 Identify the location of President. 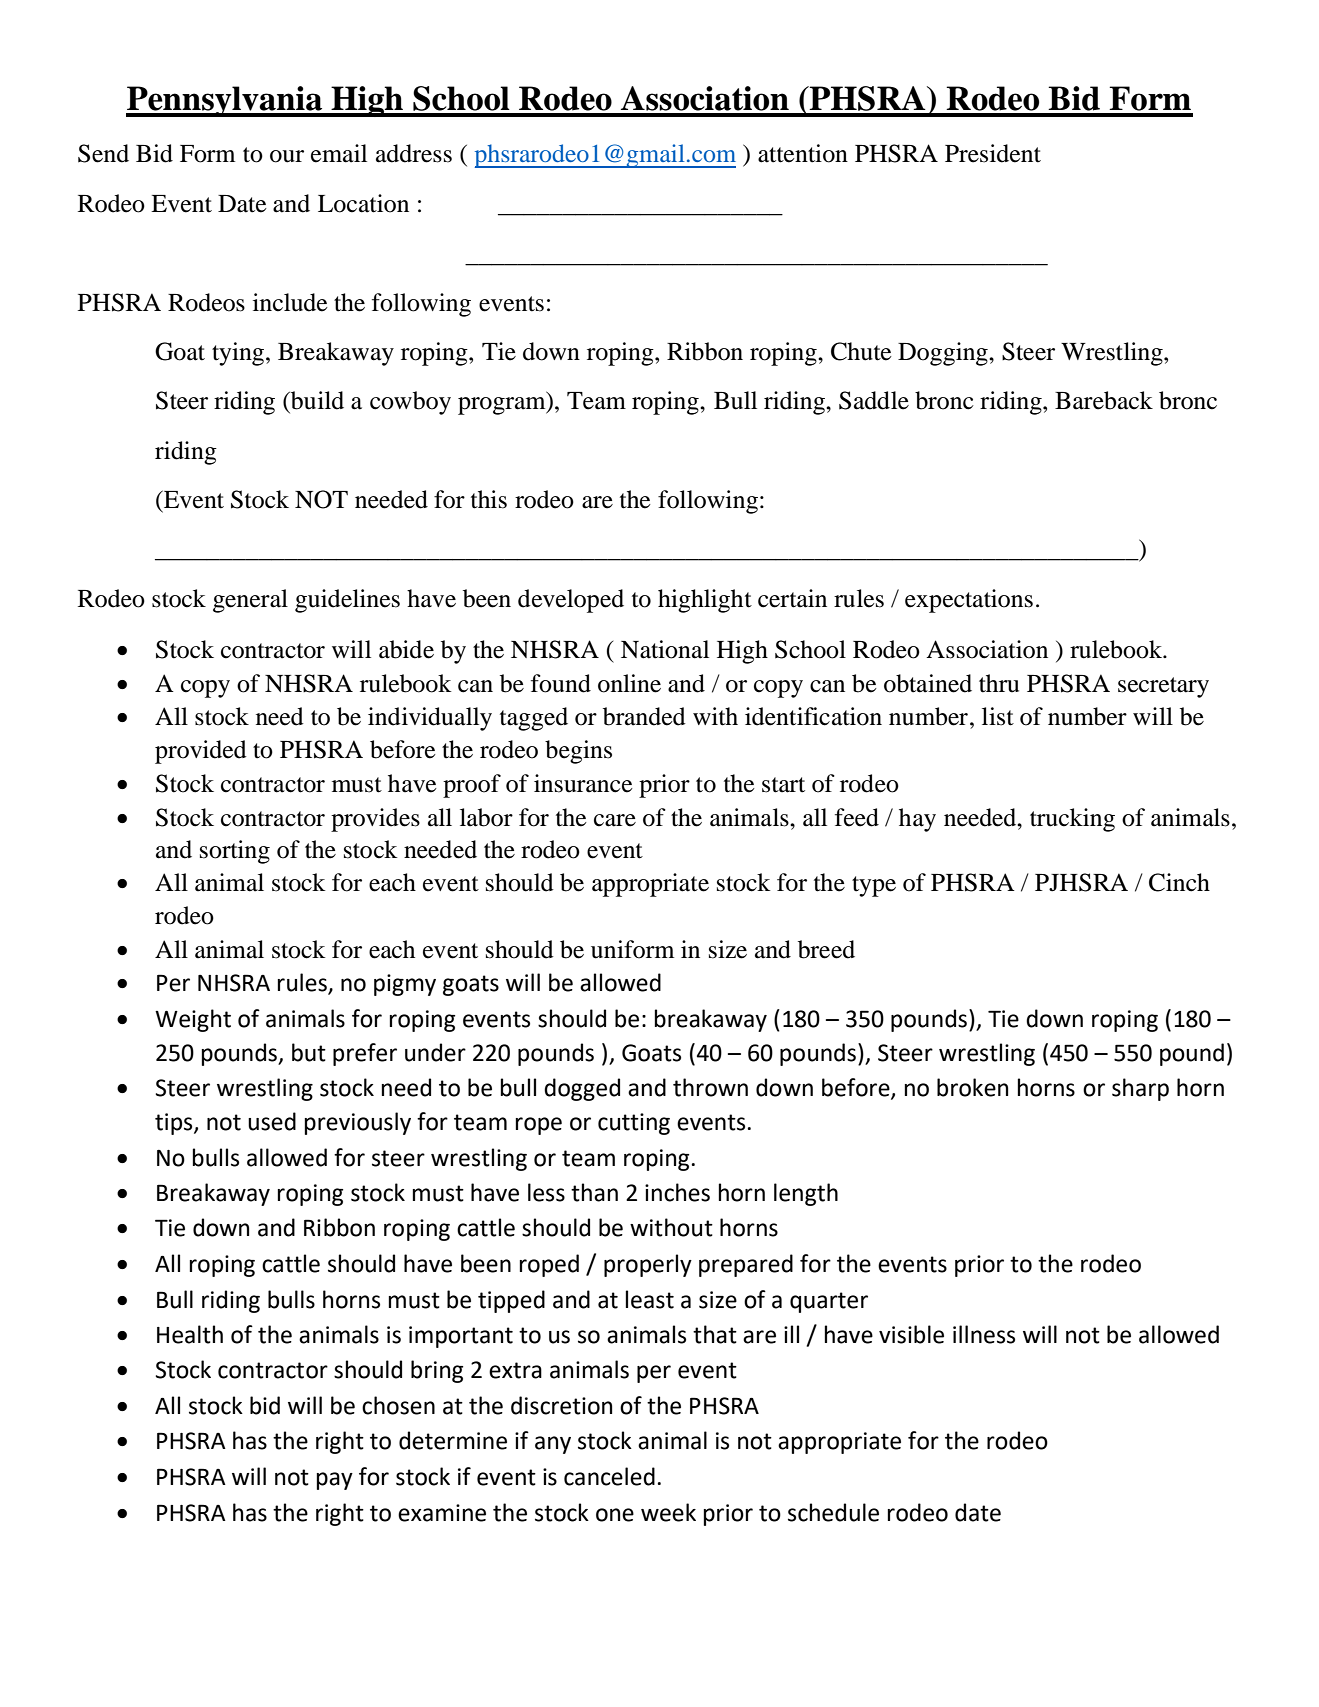
(993, 153).
